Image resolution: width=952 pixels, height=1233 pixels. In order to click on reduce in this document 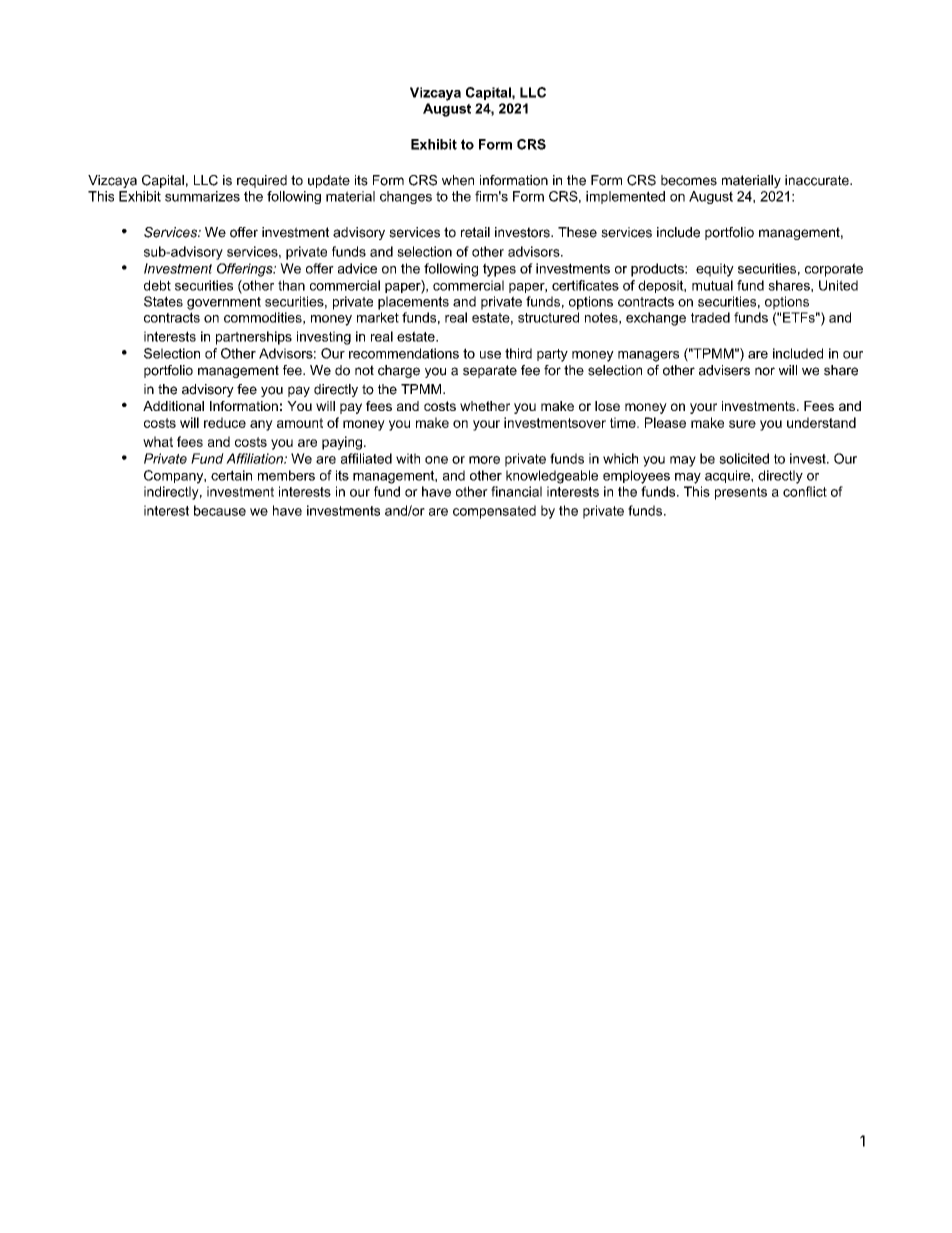, I will do `click(225, 422)`.
